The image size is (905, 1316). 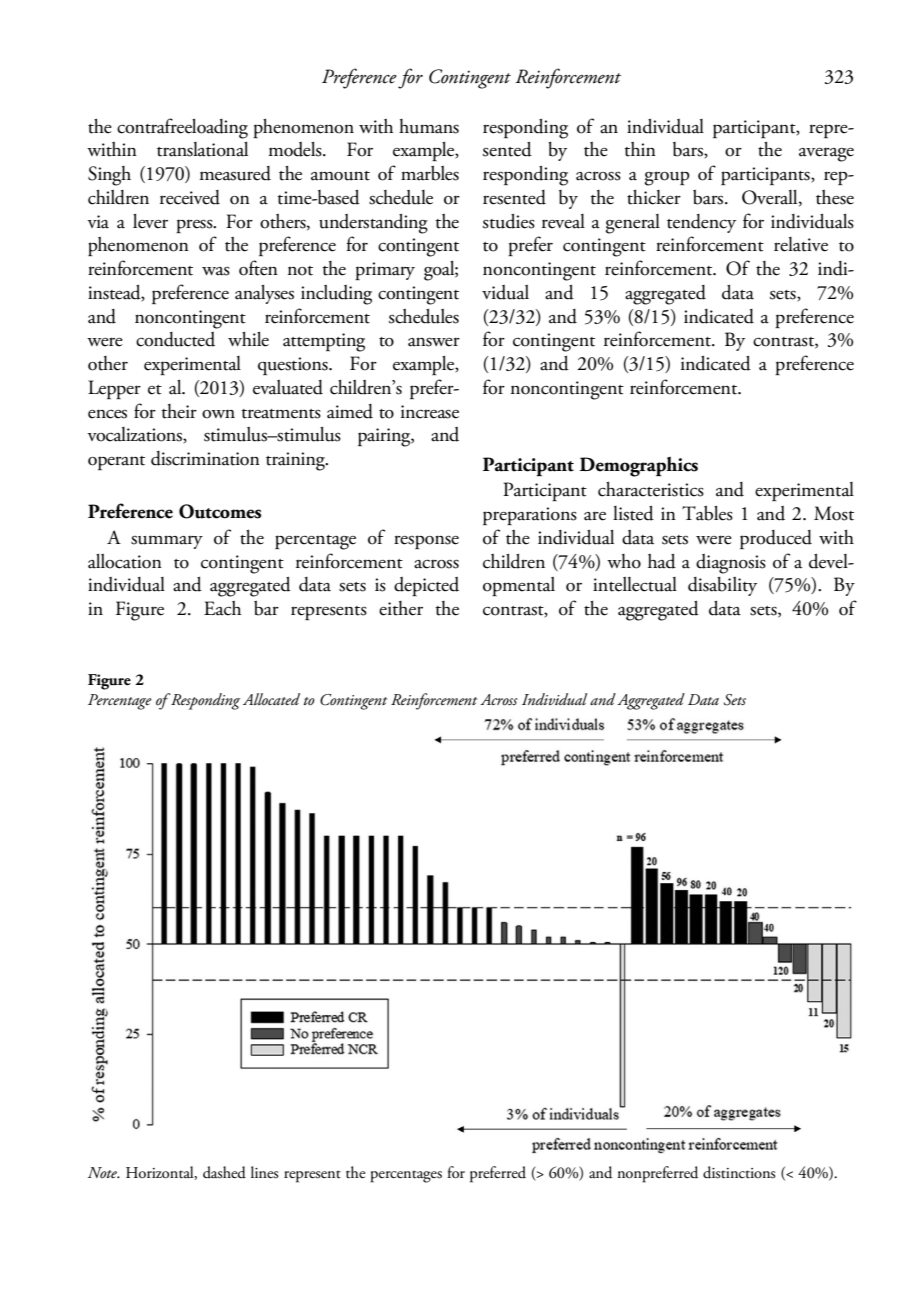 What do you see at coordinates (426, 586) in the screenshot?
I see `depicted` at bounding box center [426, 586].
